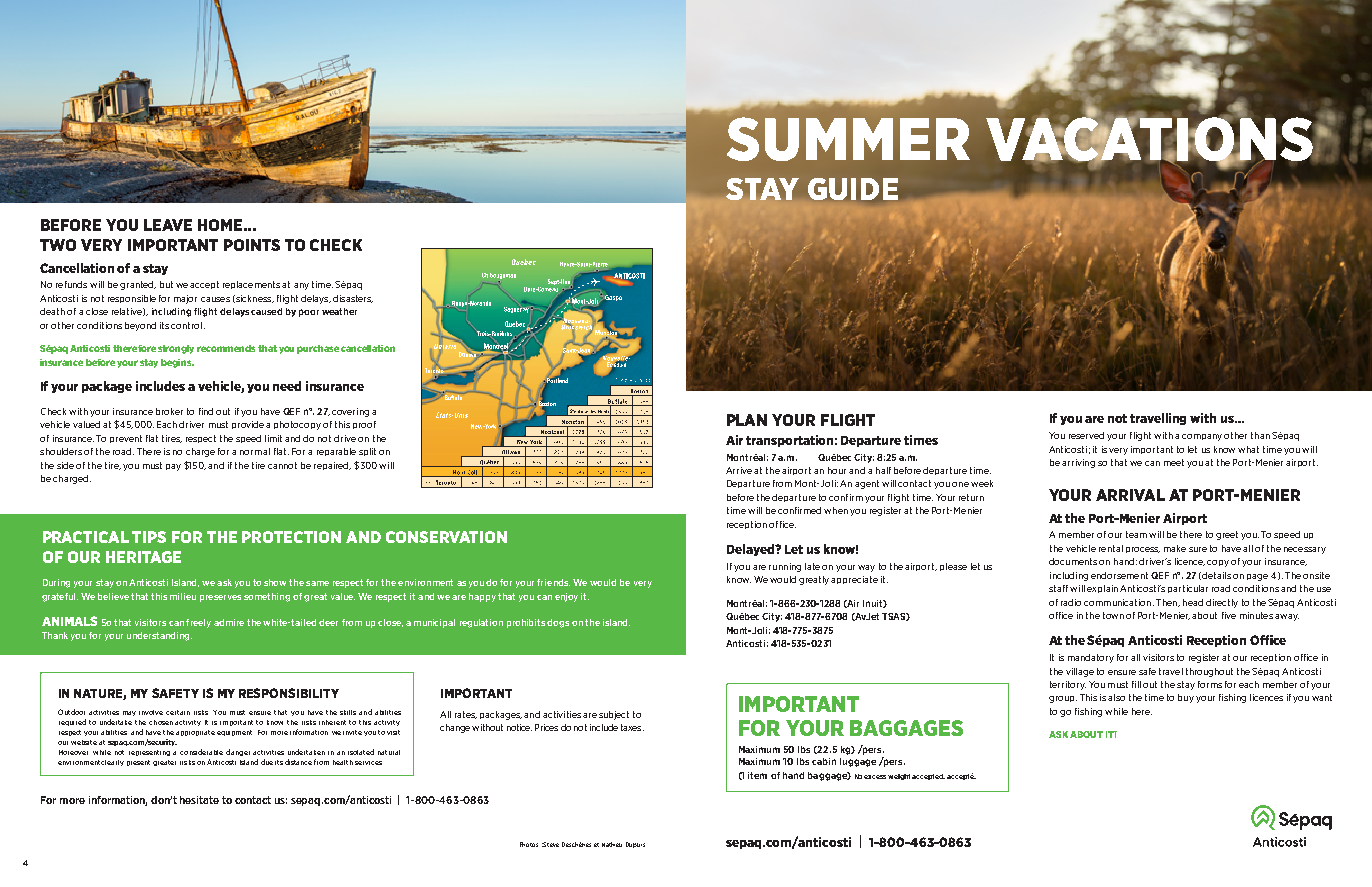  I want to click on hesitate, so click(199, 800).
